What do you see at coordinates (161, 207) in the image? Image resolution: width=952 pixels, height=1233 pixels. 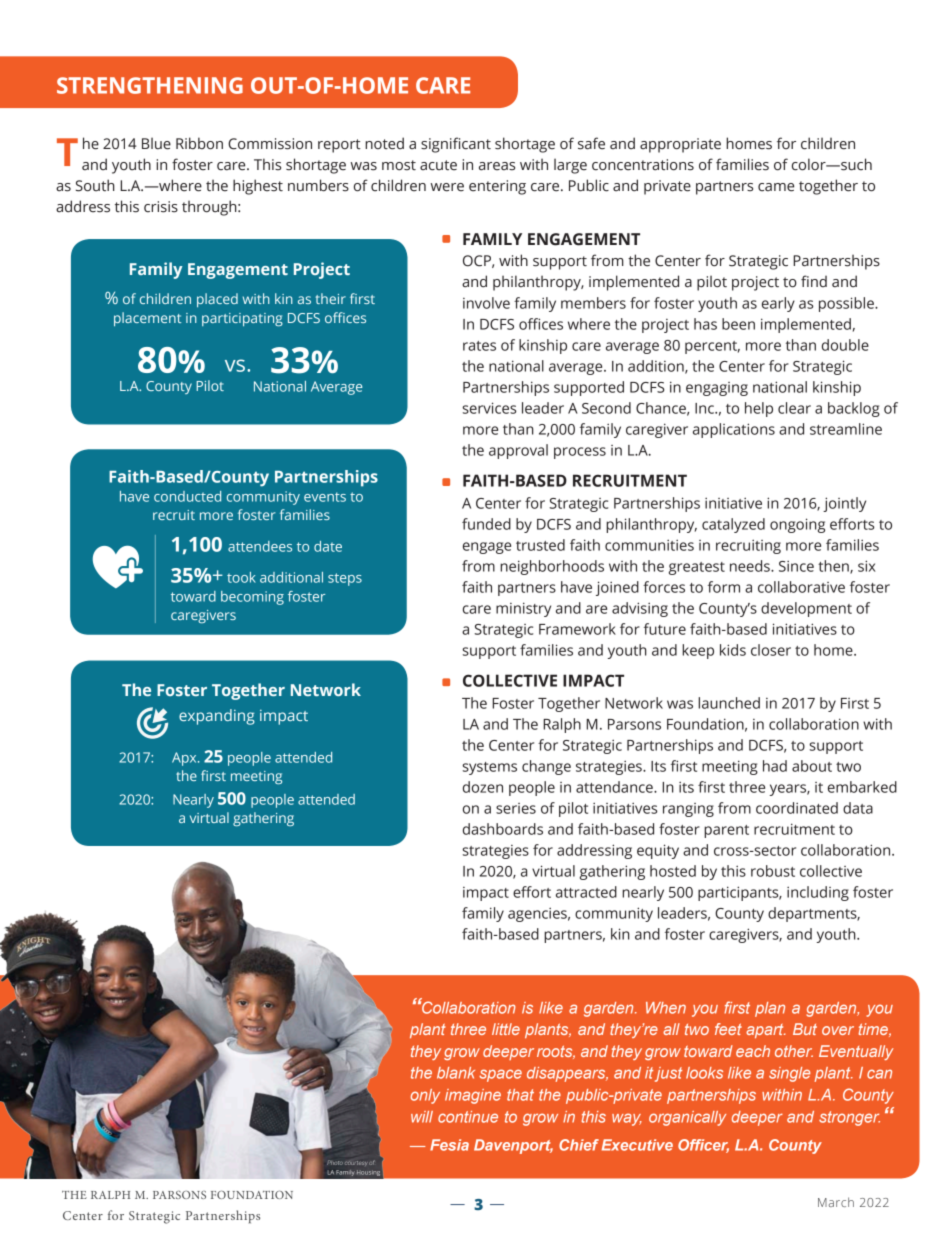 I see `crisis` at bounding box center [161, 207].
